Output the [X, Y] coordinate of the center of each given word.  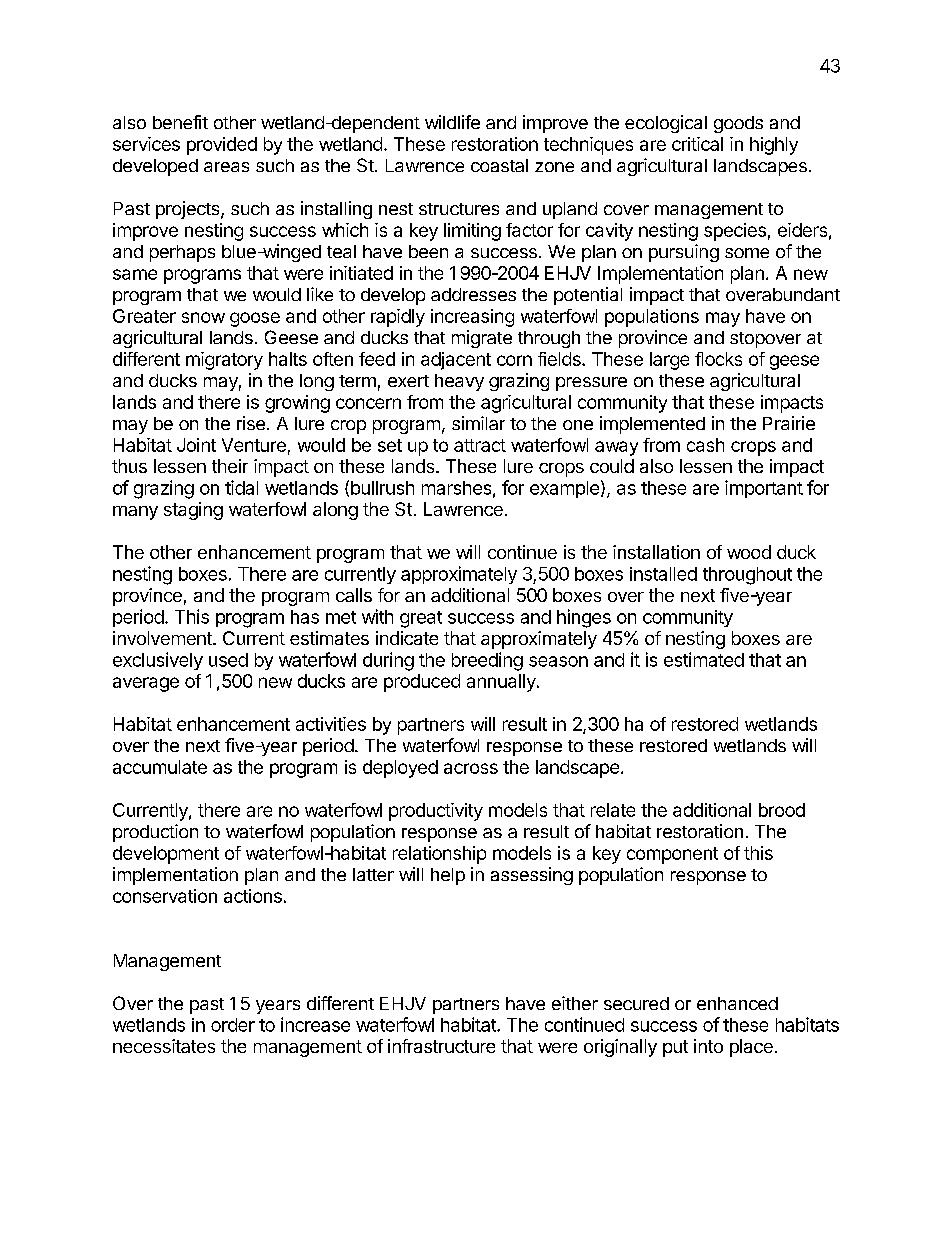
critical [697, 144]
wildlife [452, 122]
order [233, 1025]
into [708, 1046]
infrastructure [441, 1046]
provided [222, 146]
